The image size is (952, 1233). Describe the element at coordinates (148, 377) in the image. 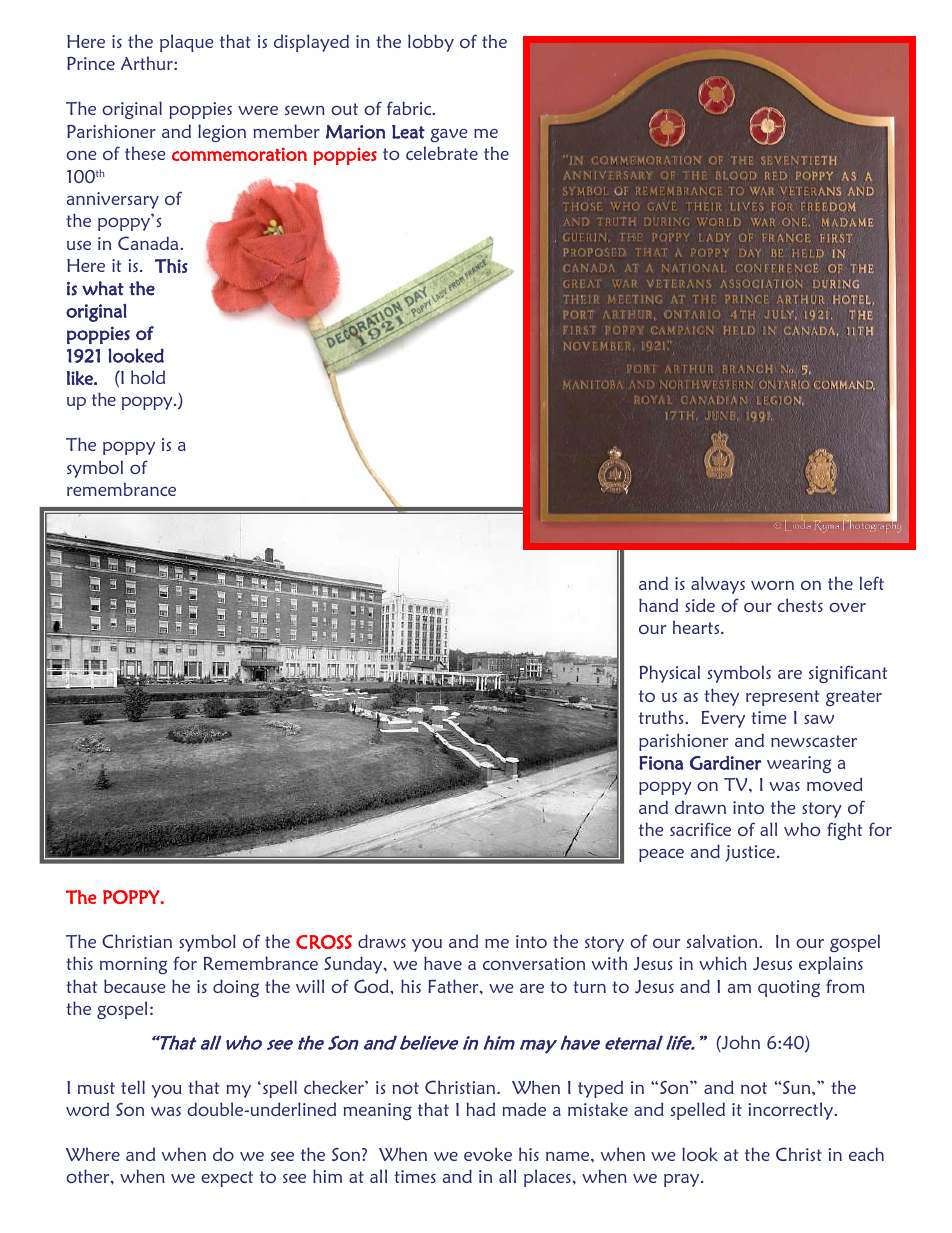

I see `hold` at that location.
